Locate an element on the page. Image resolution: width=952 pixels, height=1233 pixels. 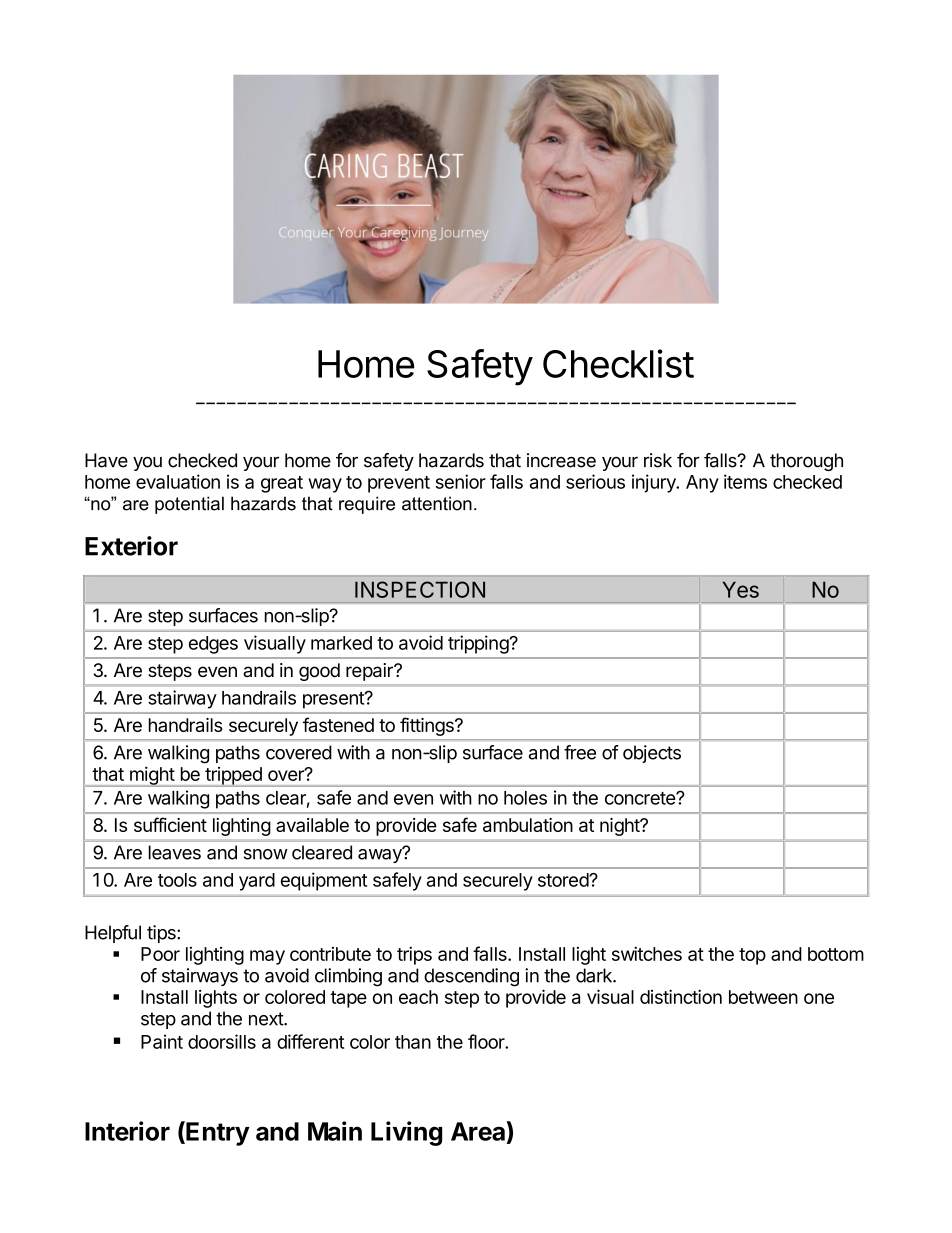
thorough is located at coordinates (806, 462).
